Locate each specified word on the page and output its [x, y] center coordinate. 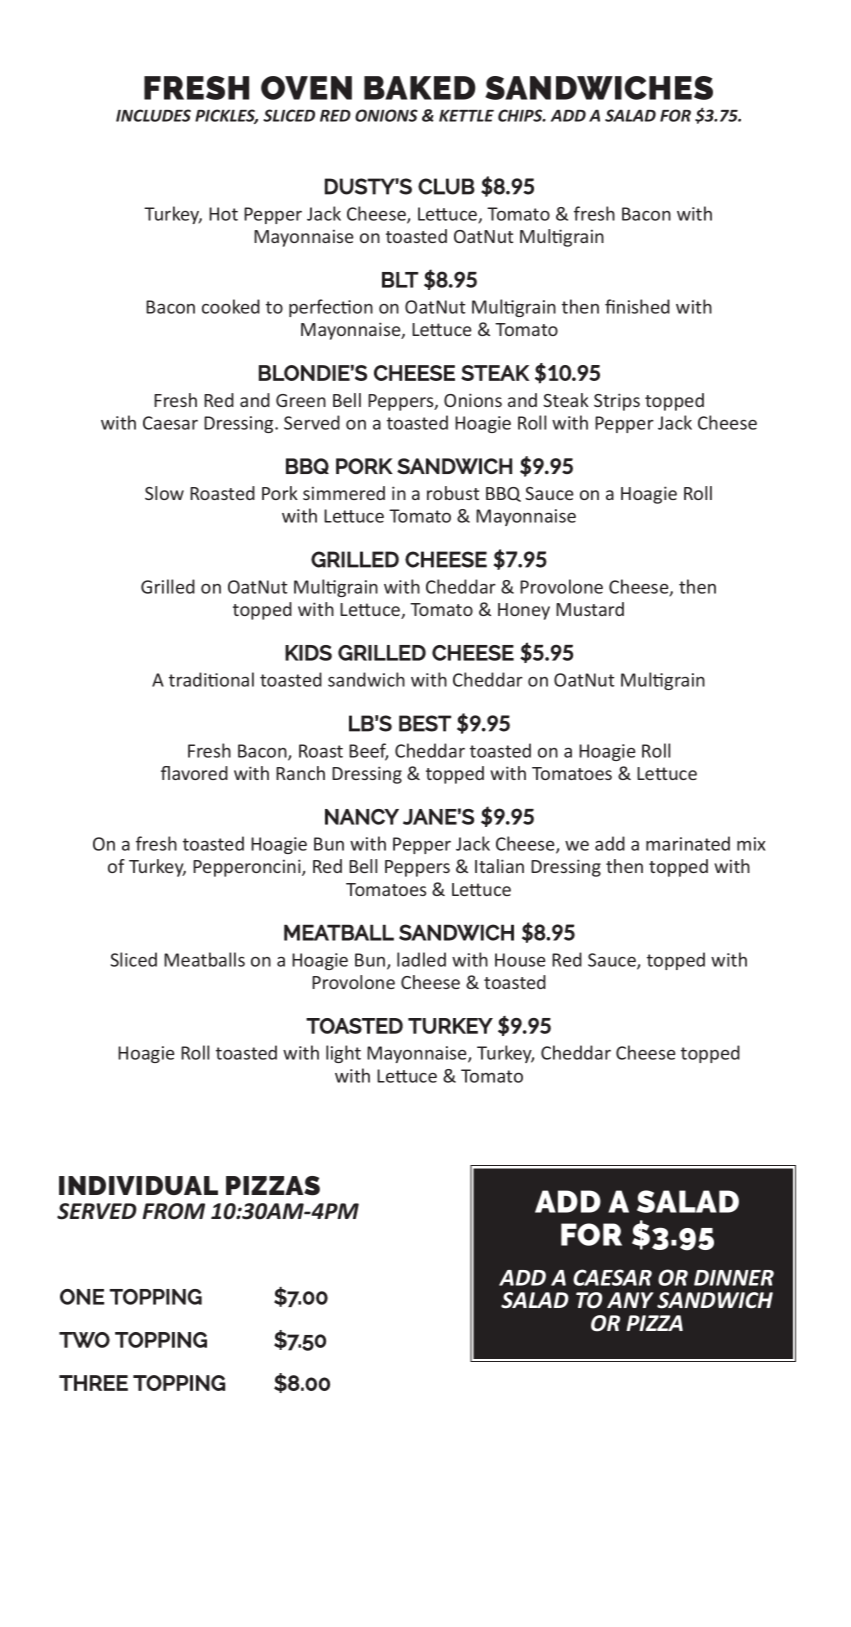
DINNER [734, 1278]
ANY [630, 1300]
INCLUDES [153, 115]
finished [637, 306]
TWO [84, 1340]
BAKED [420, 88]
